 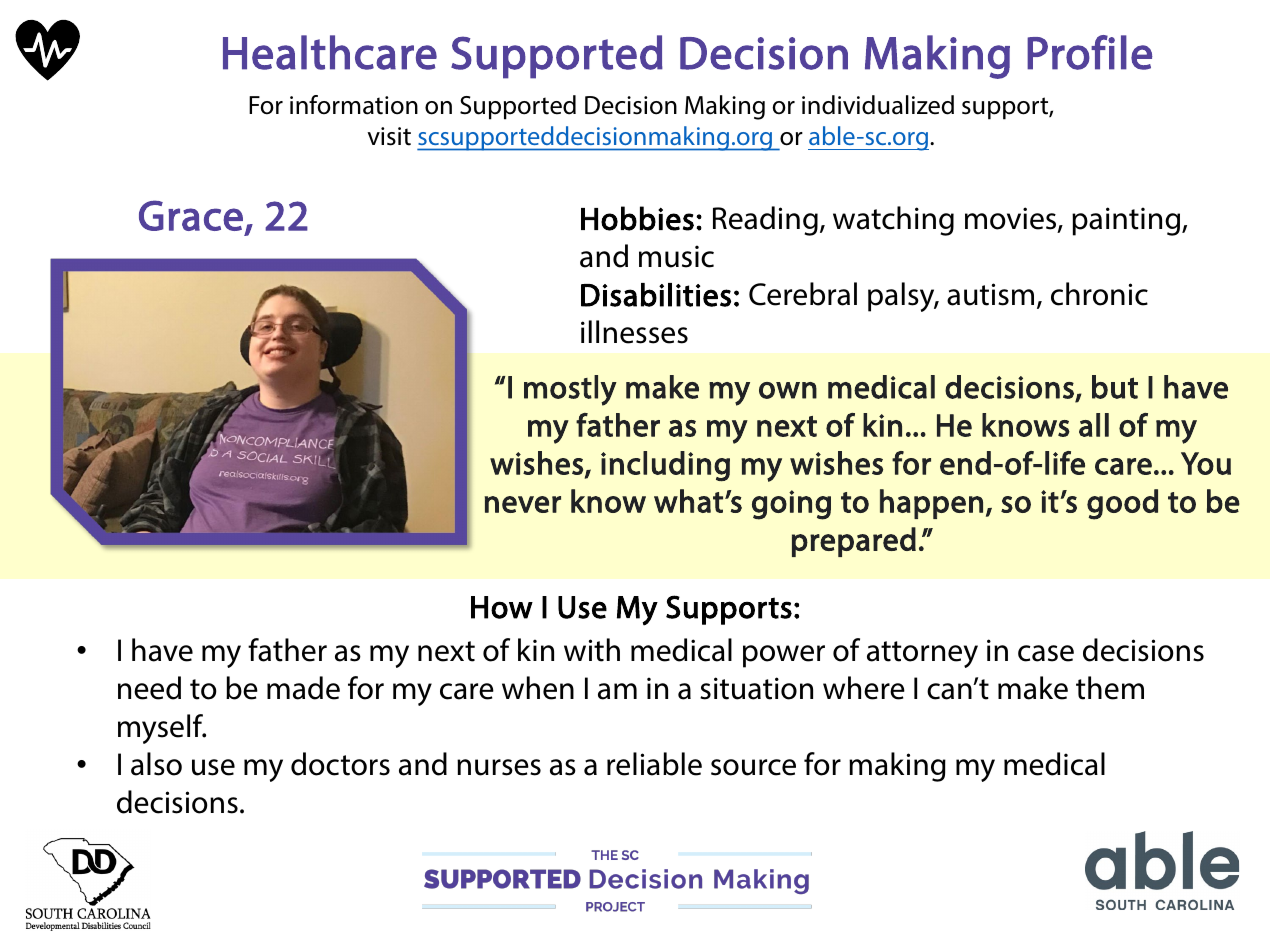 What do you see at coordinates (354, 105) in the image?
I see `information` at bounding box center [354, 105].
